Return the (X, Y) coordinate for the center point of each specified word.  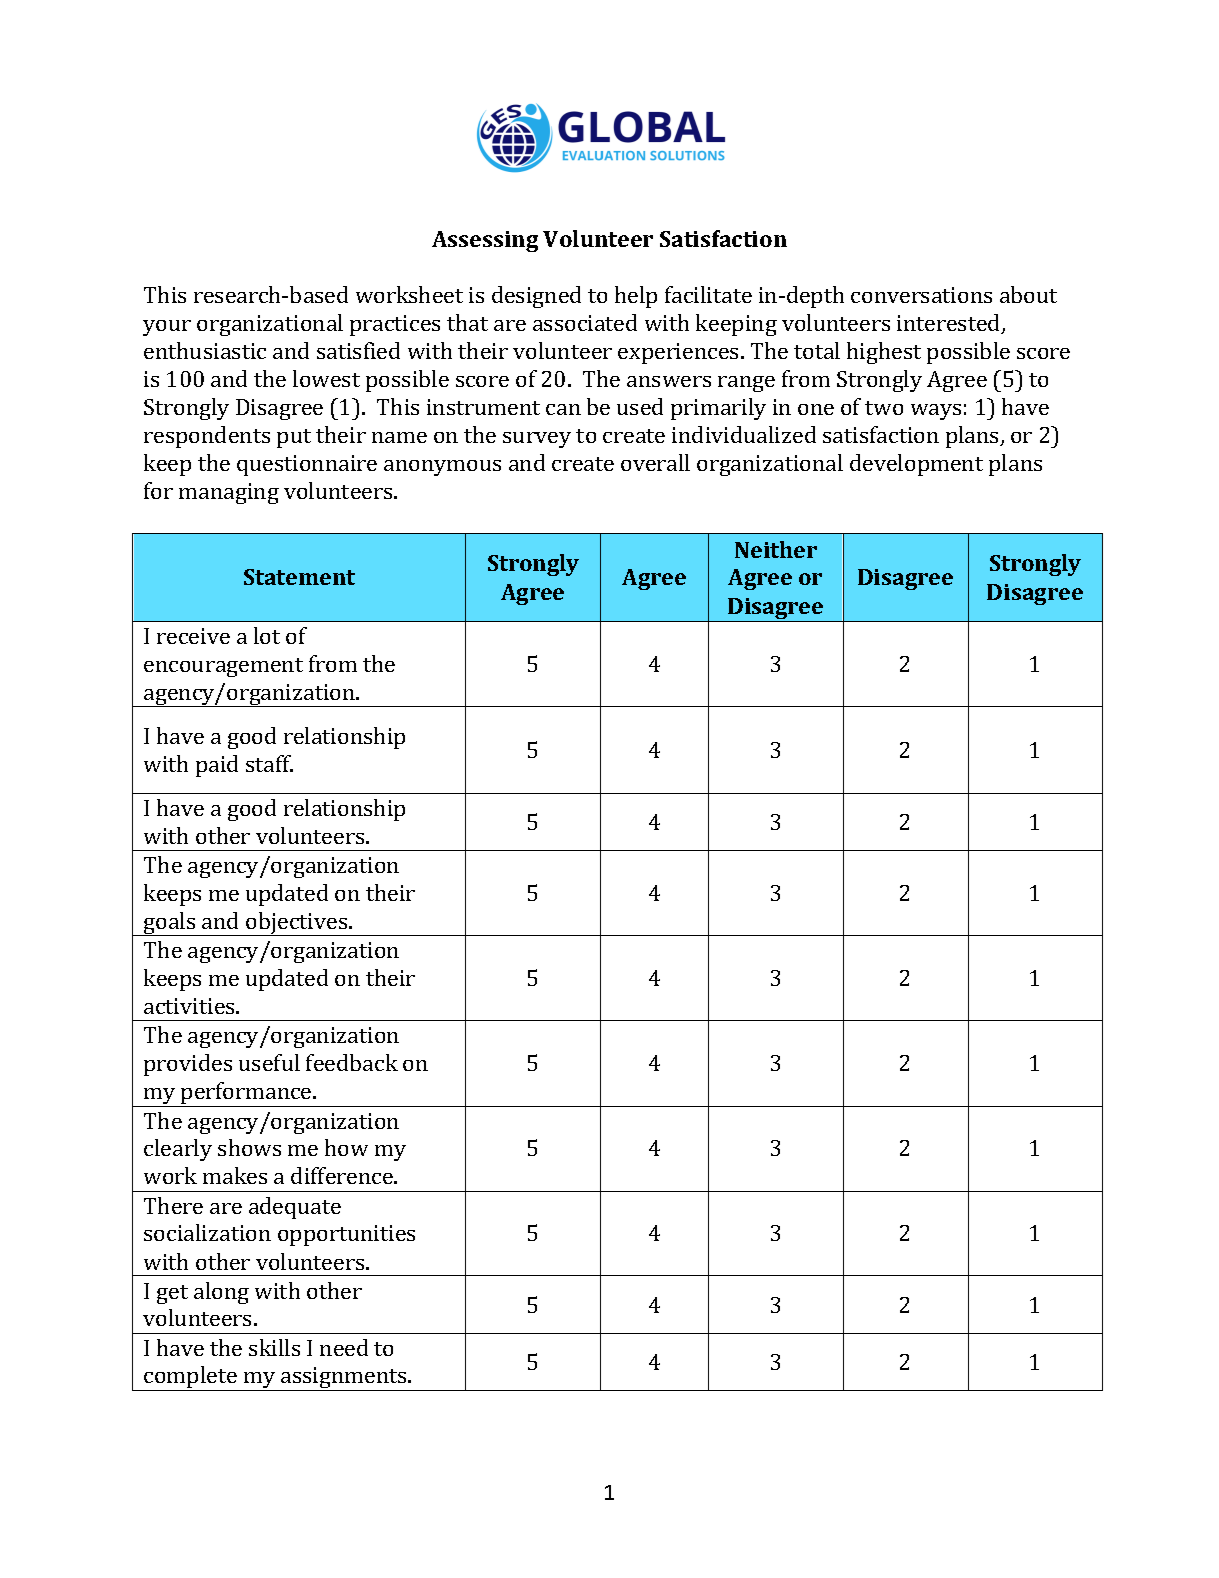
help (636, 297)
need (344, 1347)
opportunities (346, 1235)
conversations (921, 295)
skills (274, 1347)
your (167, 328)
